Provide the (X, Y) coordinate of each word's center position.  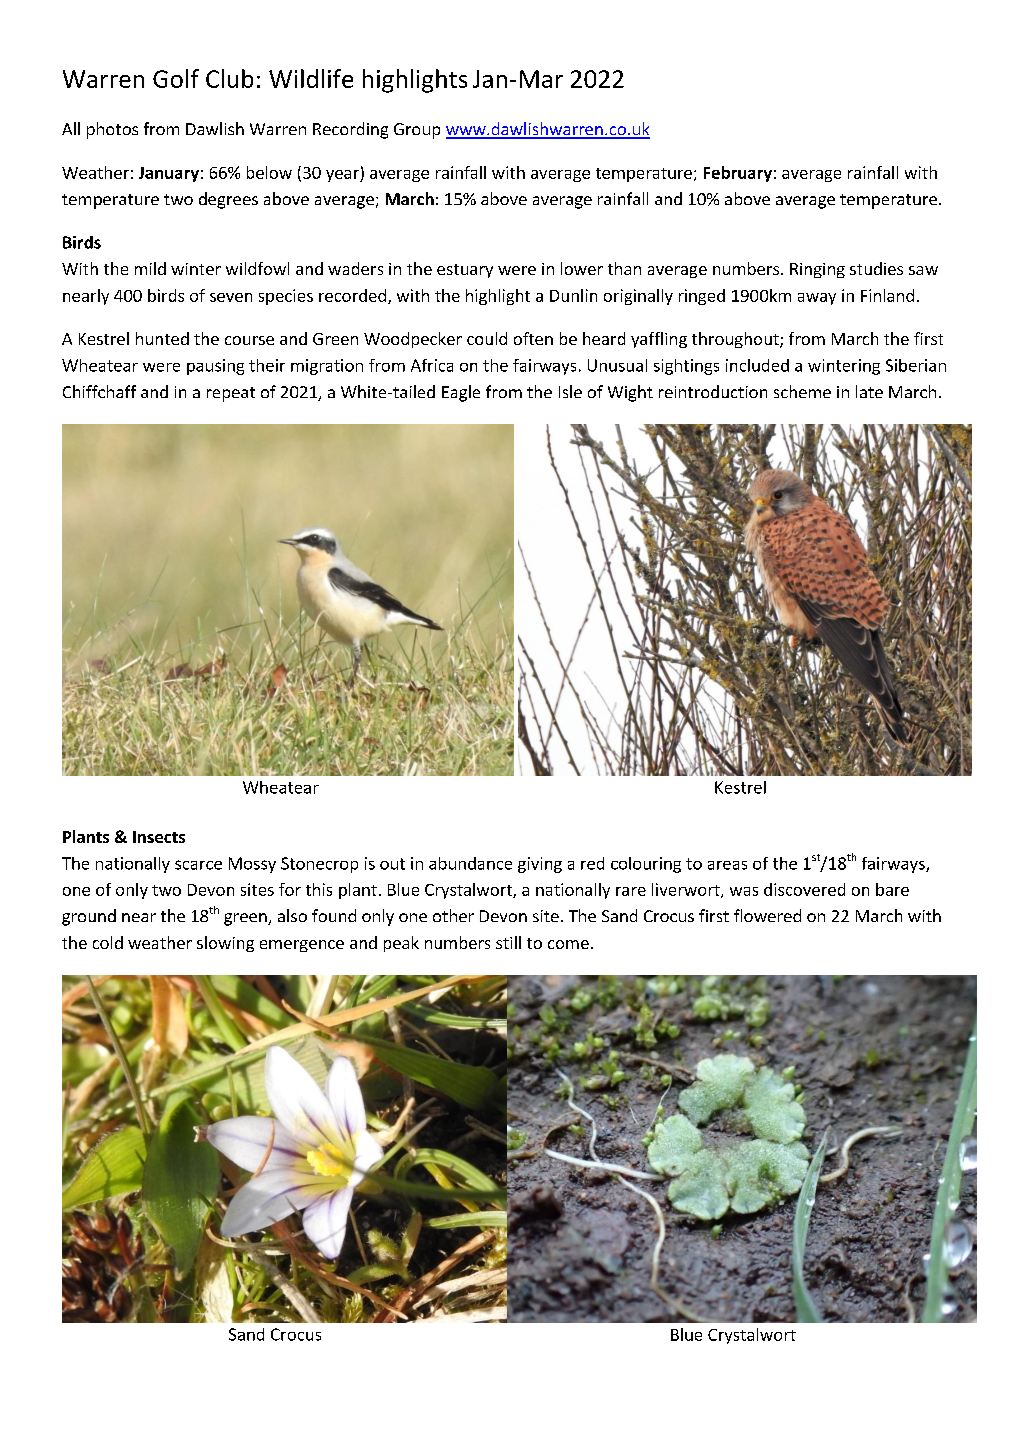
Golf (176, 78)
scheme (802, 391)
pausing (215, 367)
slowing (225, 944)
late (869, 391)
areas (727, 865)
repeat (231, 394)
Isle (570, 391)
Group (417, 131)
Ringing (817, 270)
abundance (470, 863)
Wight (630, 393)
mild (150, 268)
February (738, 174)
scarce (198, 865)
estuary (465, 271)
